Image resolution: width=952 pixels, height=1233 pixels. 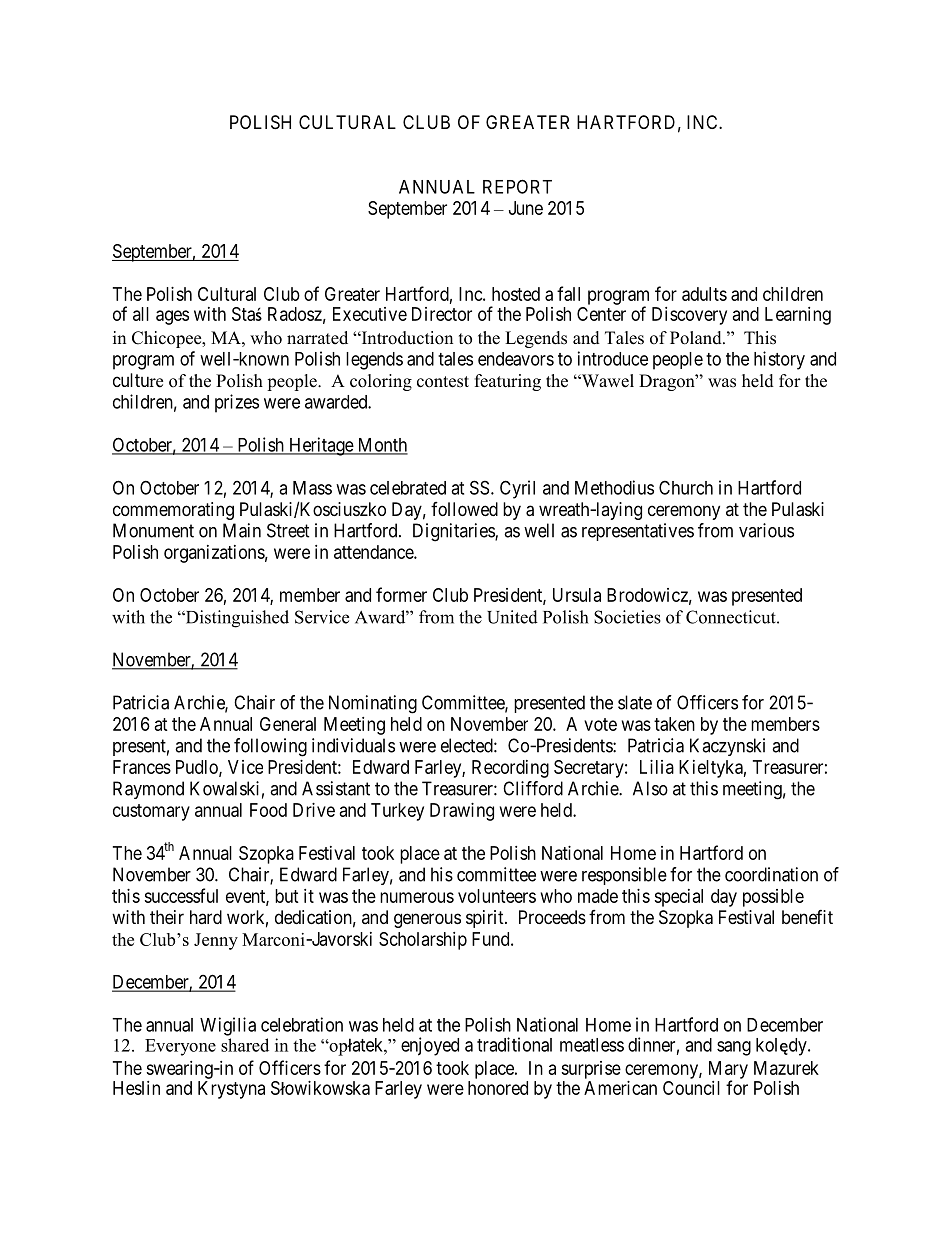 I want to click on followed, so click(x=464, y=509).
